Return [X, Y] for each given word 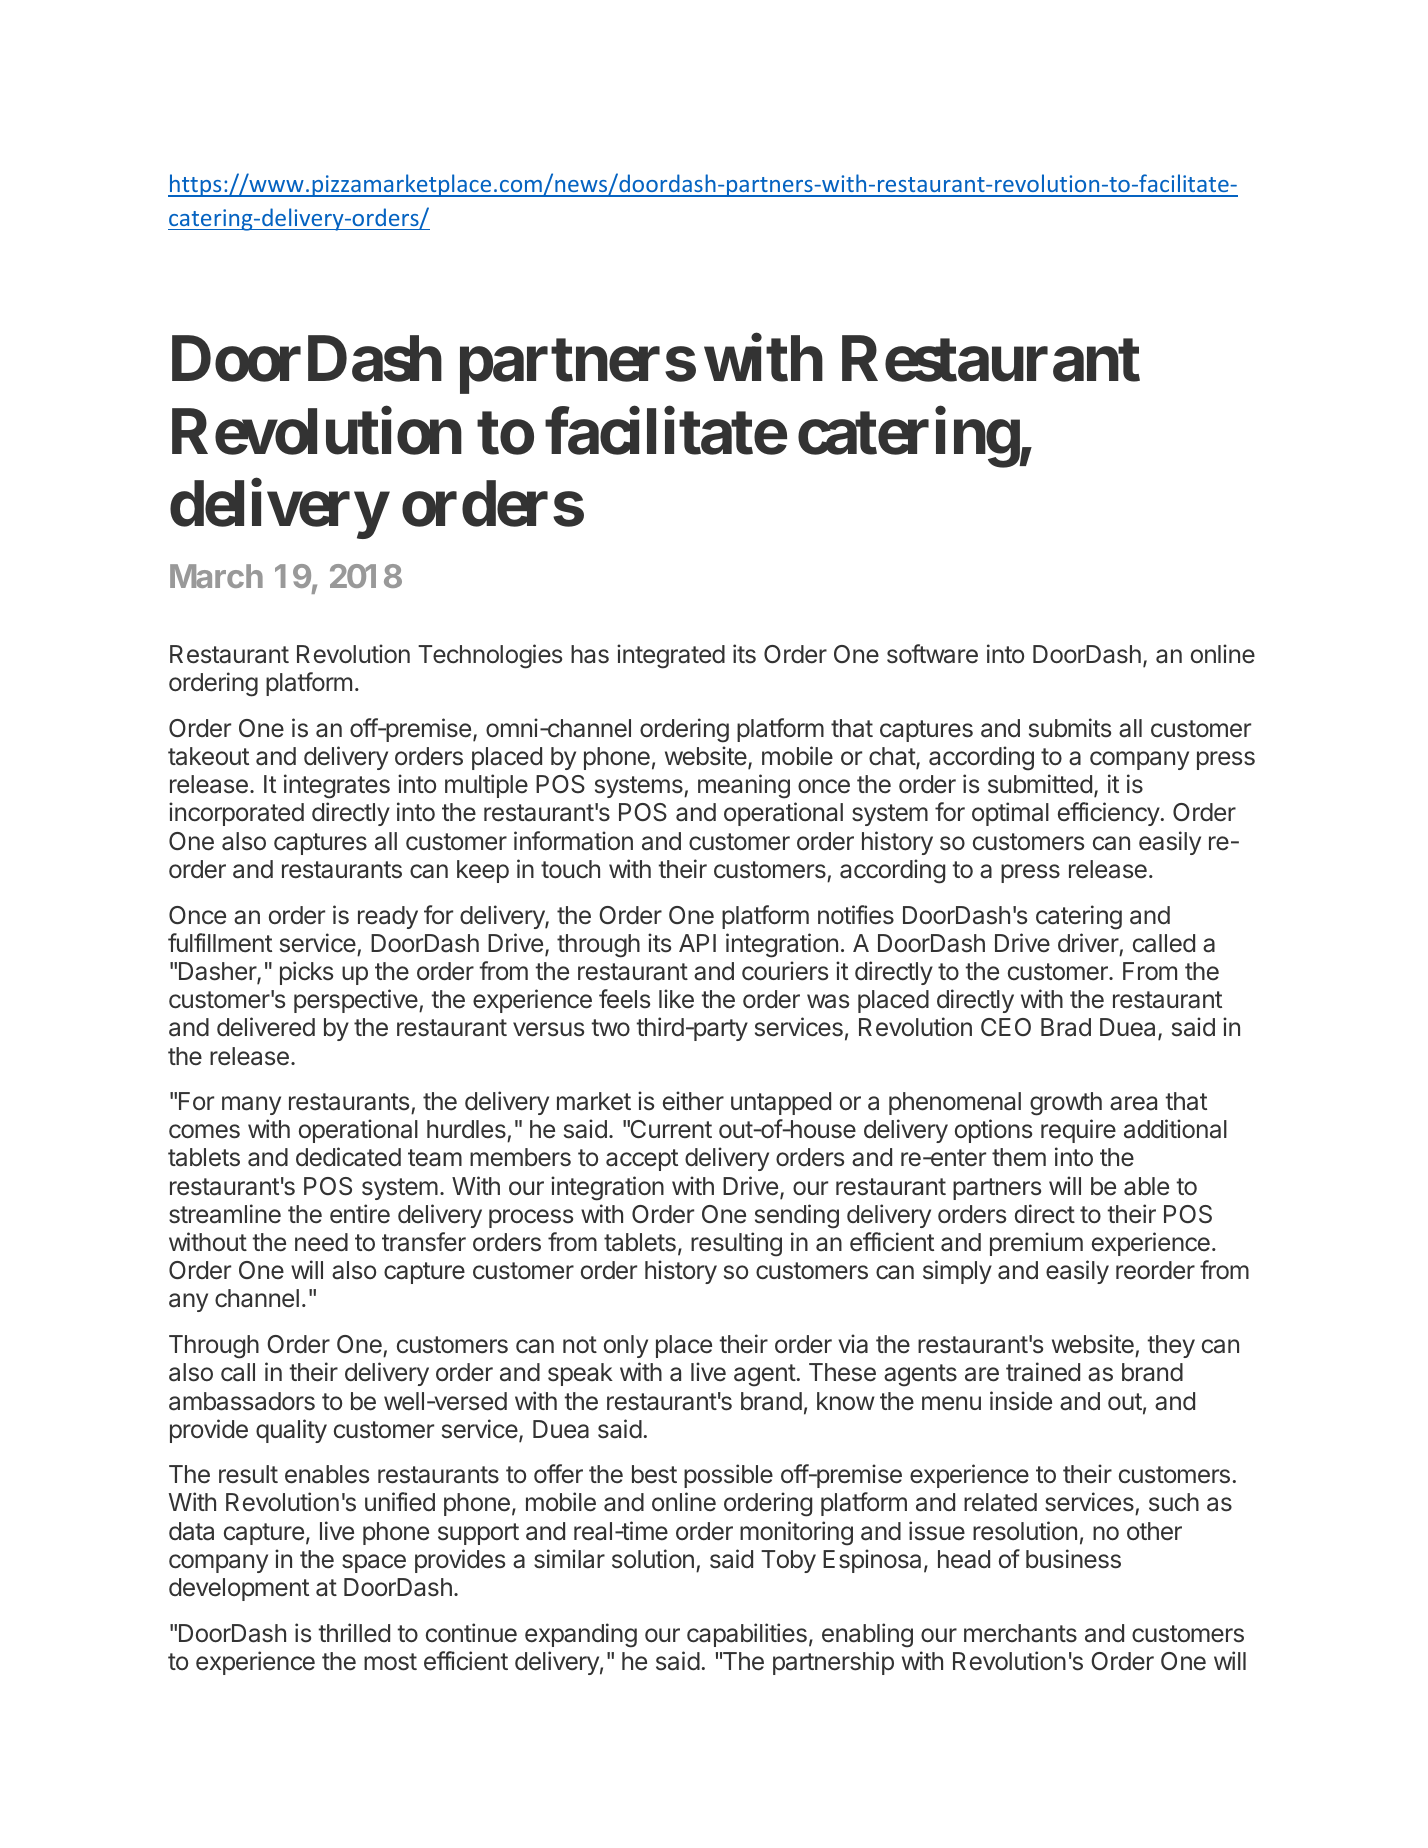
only [626, 1346]
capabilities [747, 1635]
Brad [1066, 1027]
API [697, 943]
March [216, 576]
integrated [671, 656]
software [932, 654]
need [321, 1242]
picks [306, 973]
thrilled [354, 1632]
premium [1036, 1244]
